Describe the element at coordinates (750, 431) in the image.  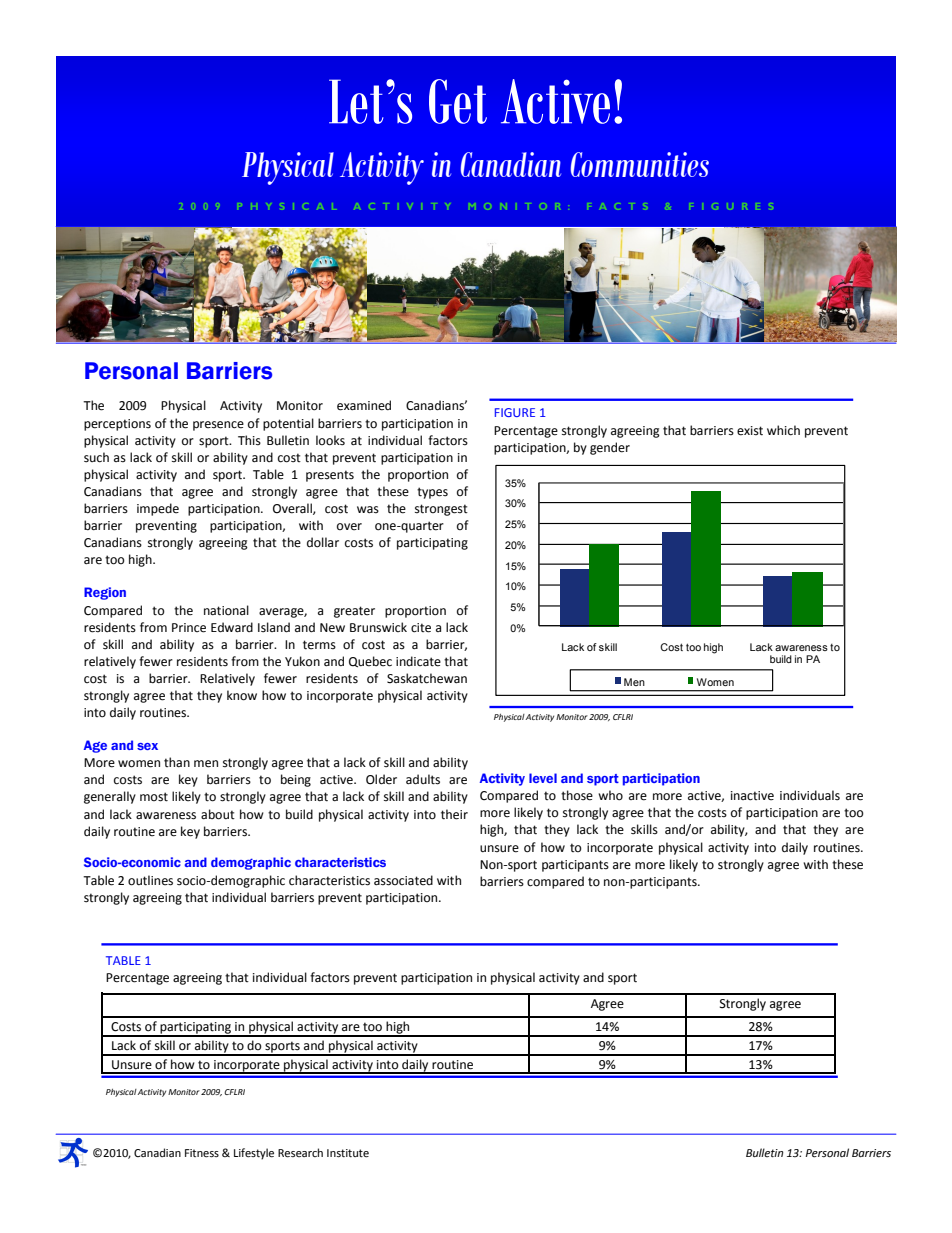
I see `exist` at that location.
